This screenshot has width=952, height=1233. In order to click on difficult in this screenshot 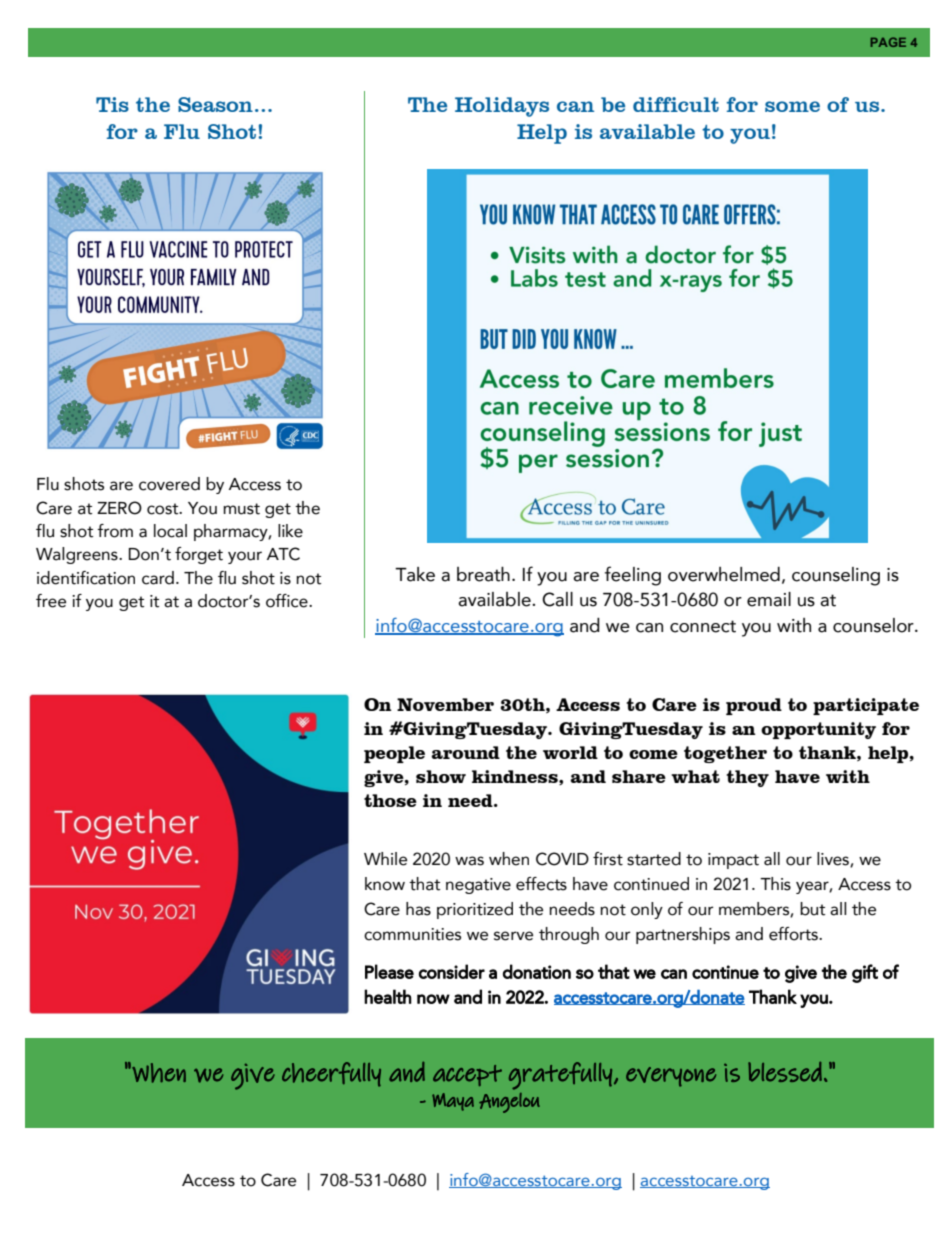, I will do `click(676, 104)`.
